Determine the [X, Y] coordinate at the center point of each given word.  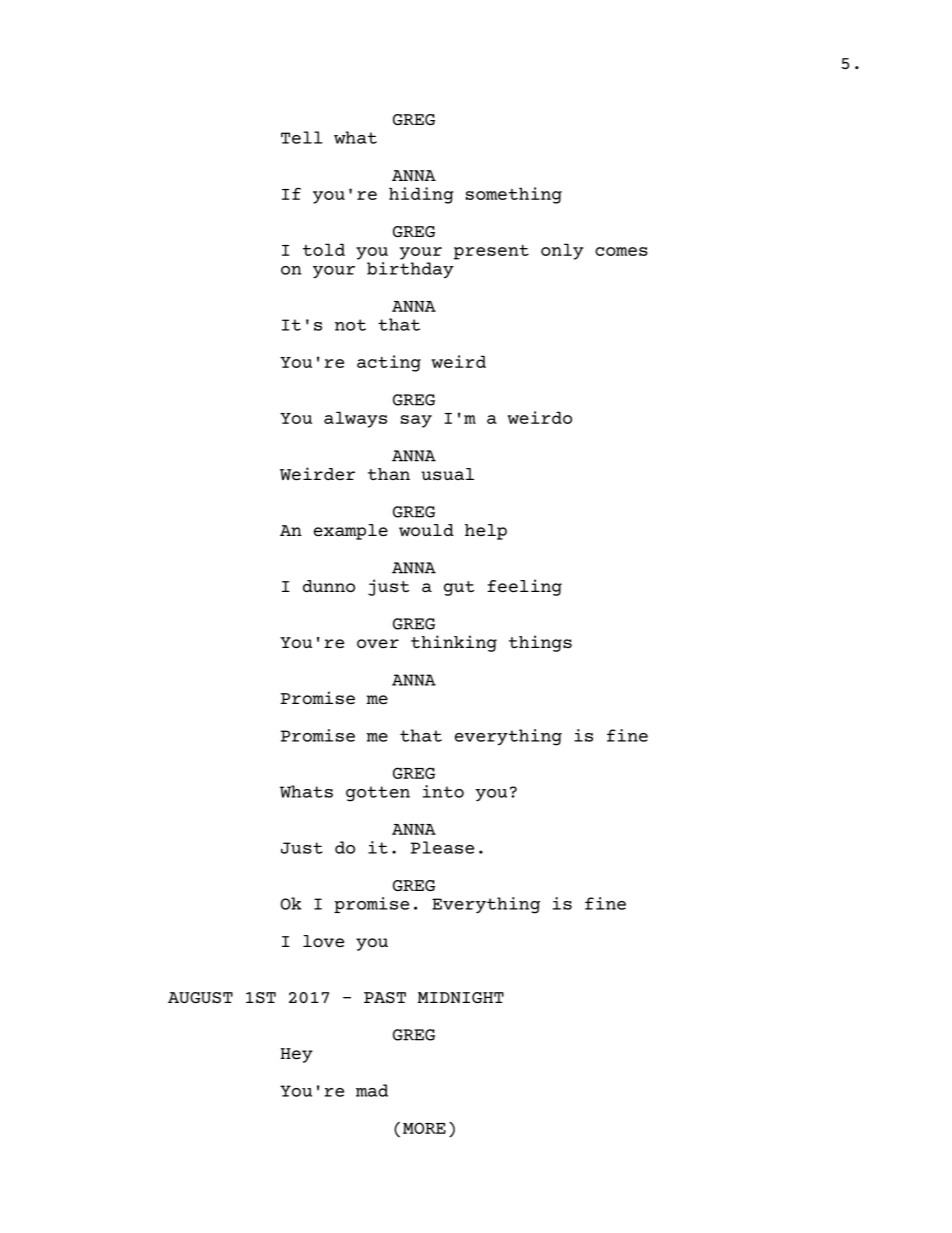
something [514, 195]
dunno [329, 586]
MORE [424, 1128]
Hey [297, 1055]
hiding [421, 195]
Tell [302, 137]
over [378, 643]
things [540, 643]
